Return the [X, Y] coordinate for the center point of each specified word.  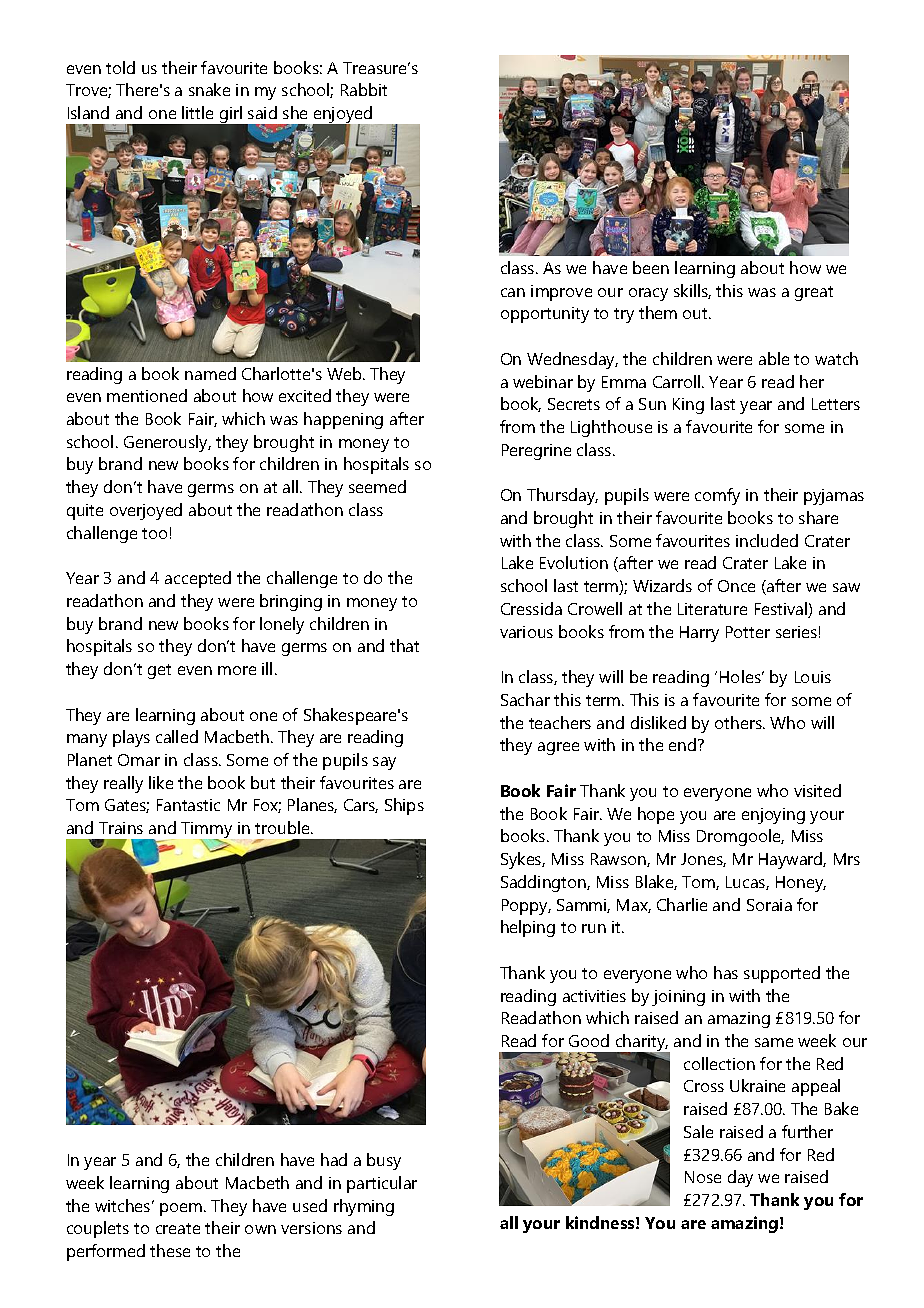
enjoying [773, 816]
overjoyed [146, 511]
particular [382, 1184]
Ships [404, 806]
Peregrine [536, 452]
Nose [703, 1177]
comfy [717, 496]
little [197, 112]
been [651, 267]
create [178, 1228]
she [295, 112]
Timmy [206, 831]
